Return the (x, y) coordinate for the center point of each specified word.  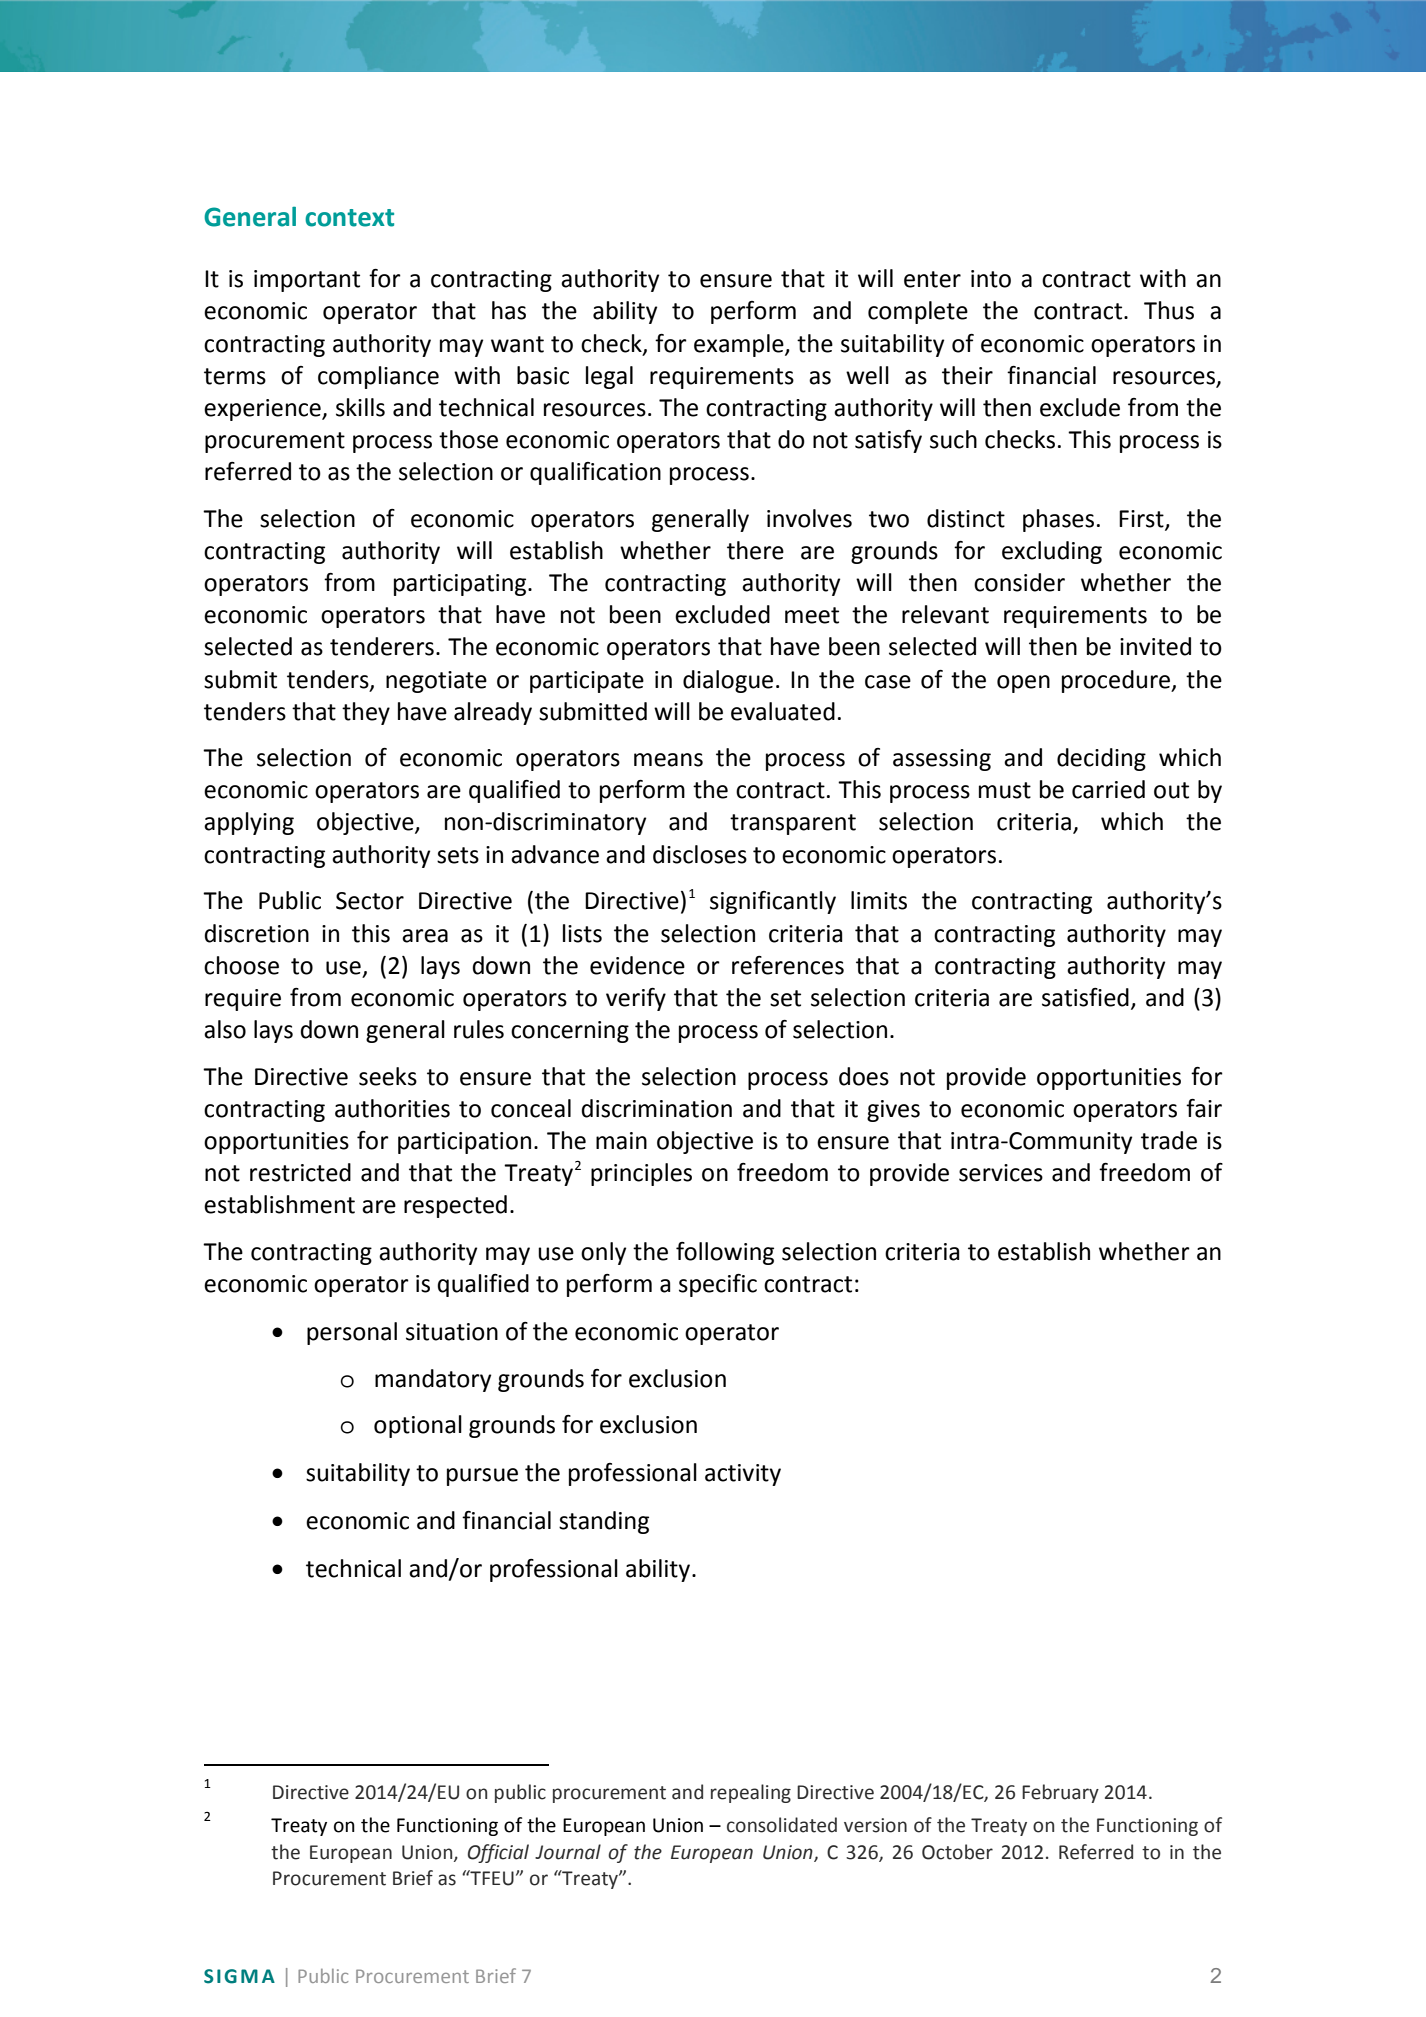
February (1060, 1793)
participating (461, 585)
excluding (1052, 552)
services (1001, 1173)
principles (641, 1174)
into (991, 279)
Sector (370, 901)
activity (743, 1475)
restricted (300, 1172)
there (755, 550)
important (307, 281)
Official (498, 1853)
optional (418, 1426)
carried (1108, 789)
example (740, 345)
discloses (700, 854)
